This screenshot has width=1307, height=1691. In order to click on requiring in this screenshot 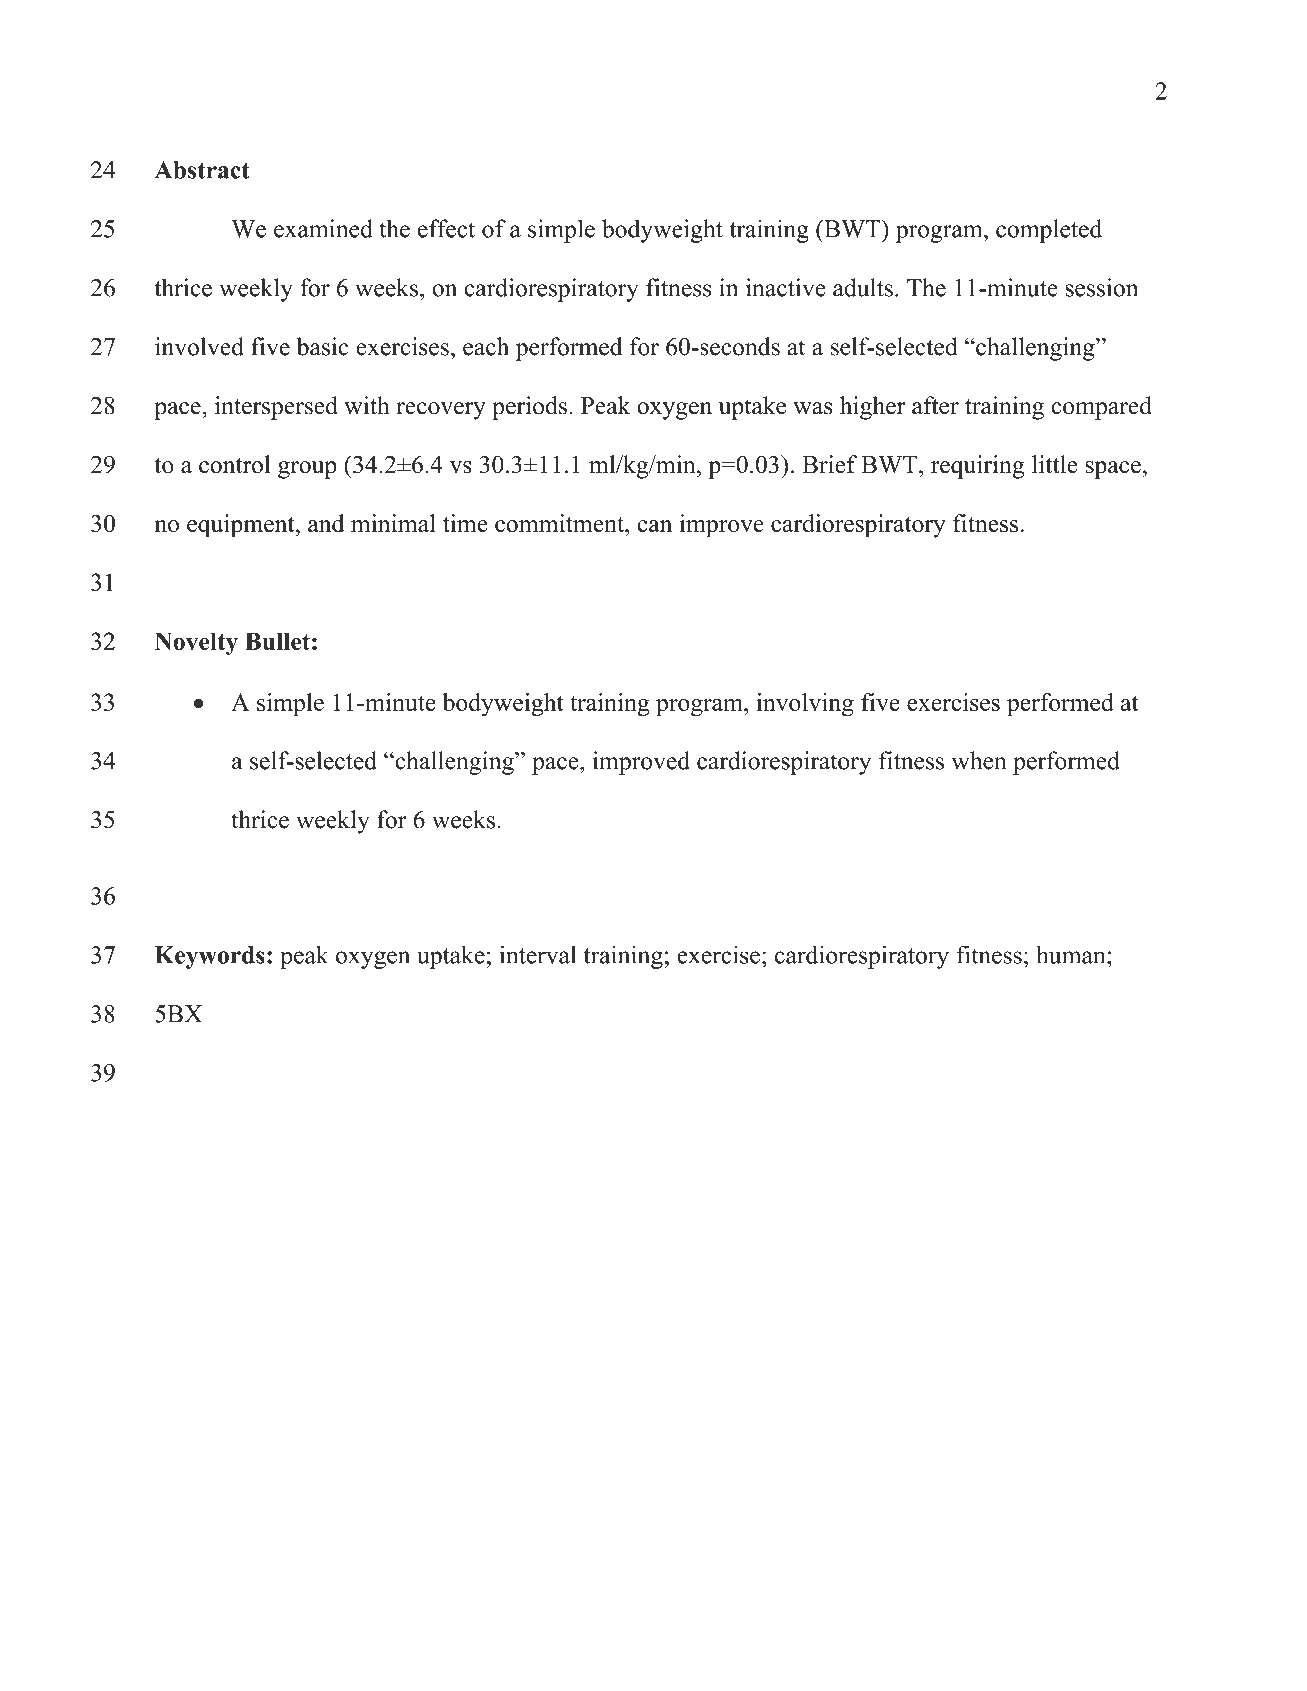, I will do `click(977, 467)`.
